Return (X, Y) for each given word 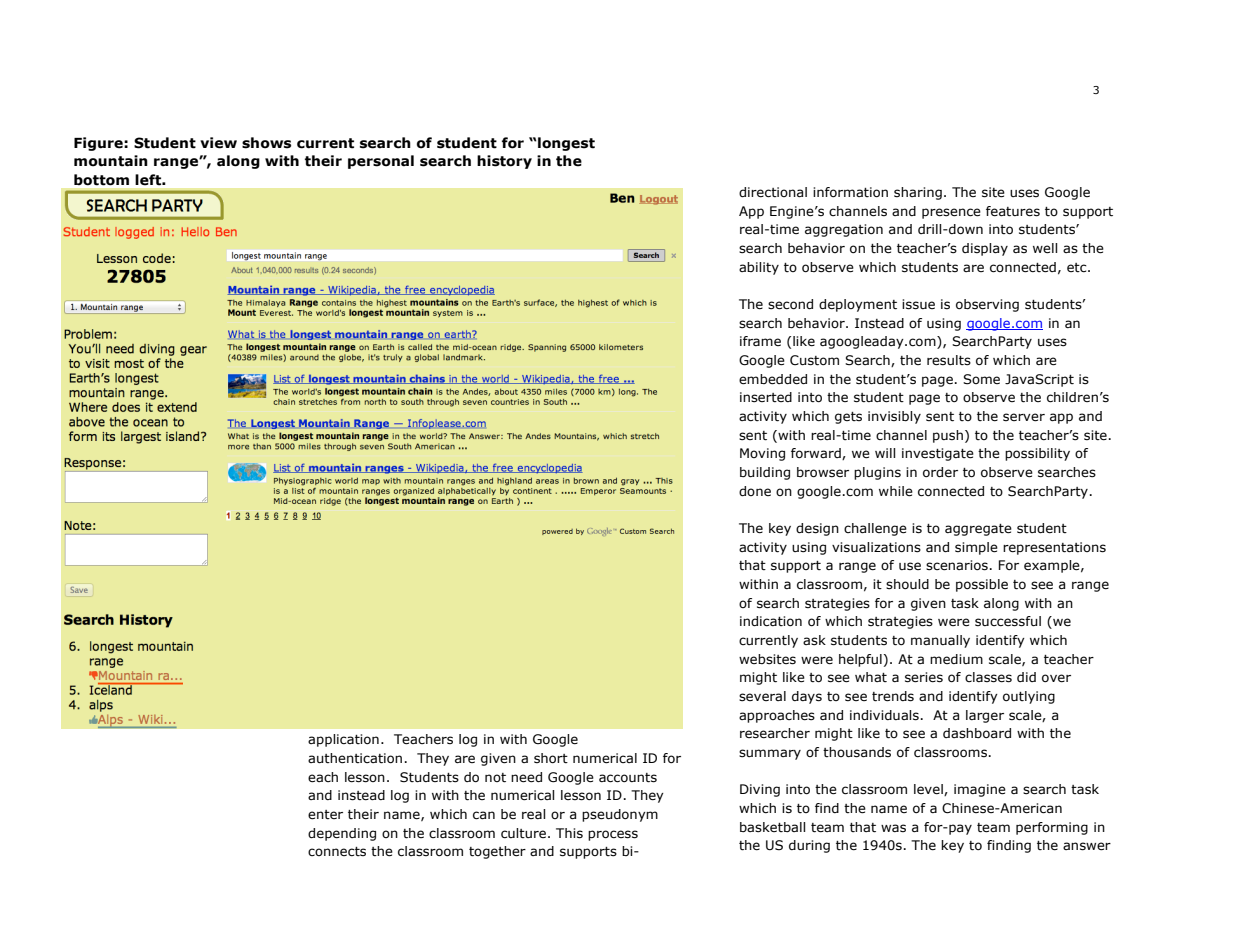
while (896, 491)
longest (565, 144)
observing (987, 305)
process (613, 835)
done (755, 491)
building (765, 473)
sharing (918, 193)
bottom (101, 179)
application (343, 740)
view (218, 143)
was (893, 828)
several (762, 696)
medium (956, 659)
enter (325, 815)
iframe (760, 341)
